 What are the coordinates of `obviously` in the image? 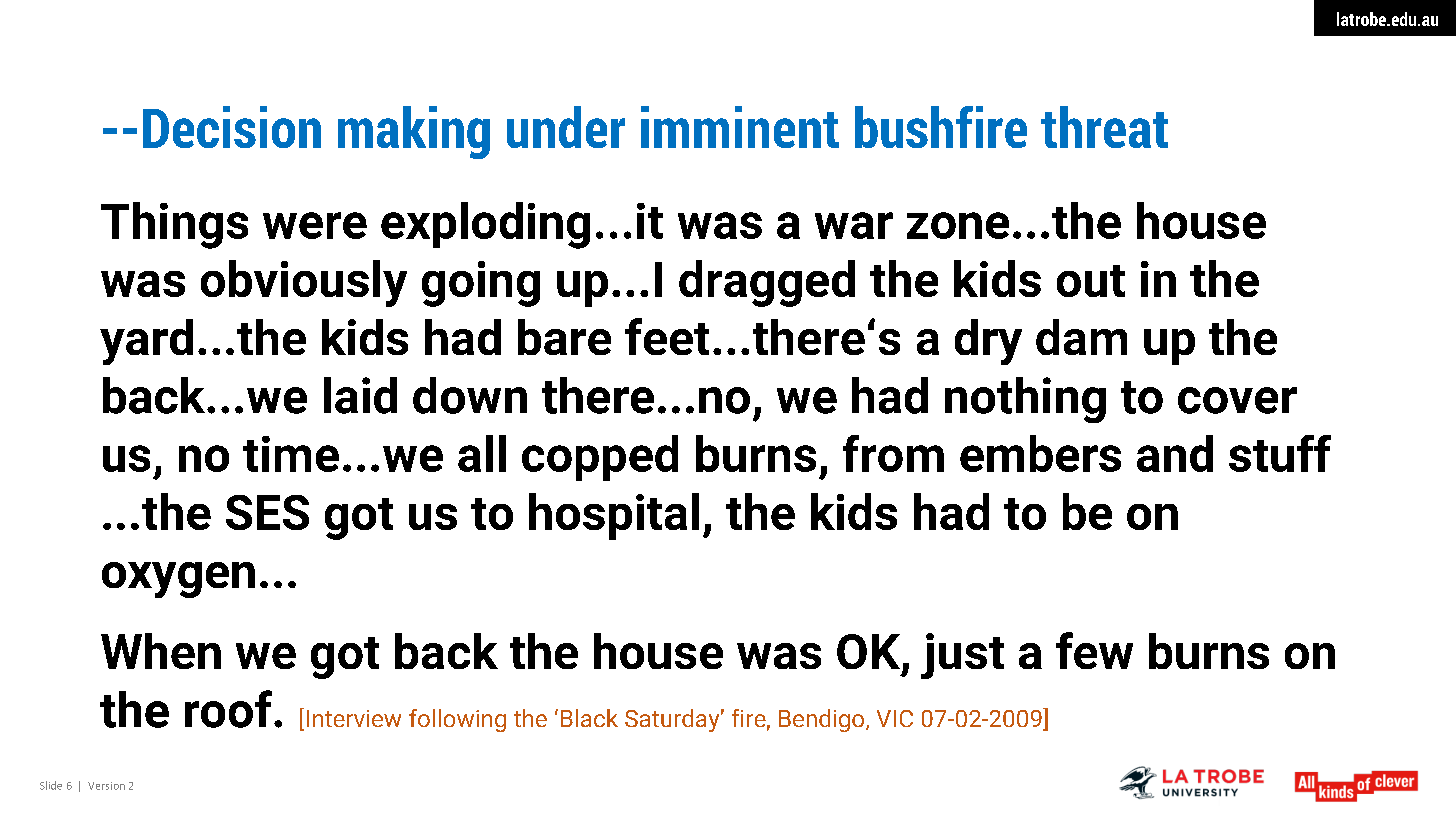 It's located at (304, 283).
